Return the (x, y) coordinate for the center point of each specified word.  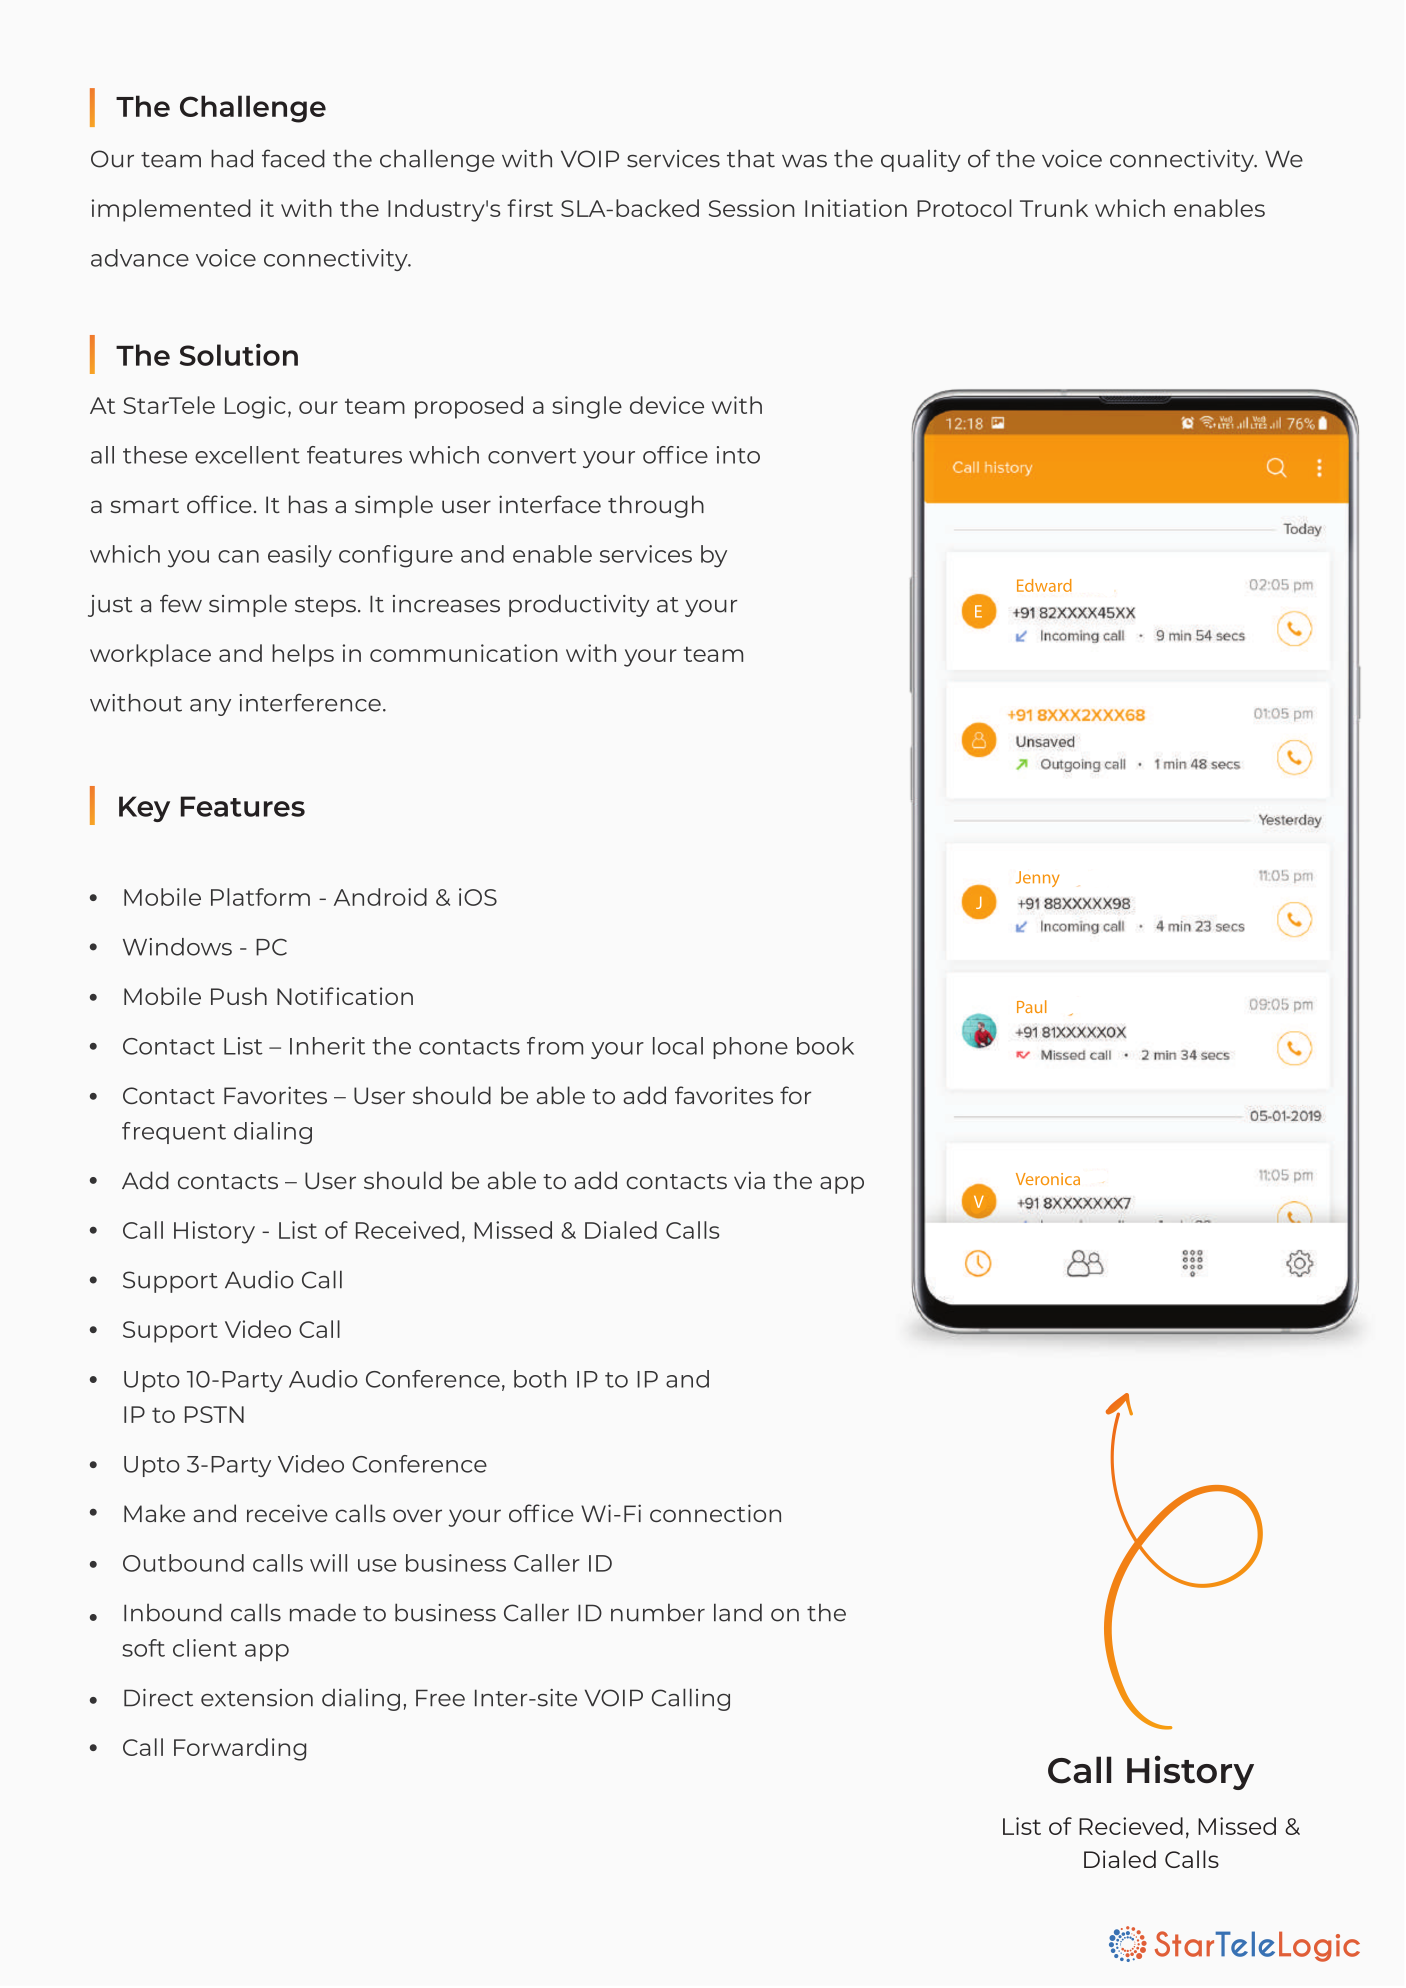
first (530, 208)
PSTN (214, 1414)
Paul (1032, 1006)
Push (239, 996)
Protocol (964, 208)
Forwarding (240, 1749)
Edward (1044, 585)
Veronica (1048, 1179)
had (232, 158)
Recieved (1131, 1826)
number (658, 1612)
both (540, 1379)
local (678, 1046)
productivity (579, 605)
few (181, 603)
